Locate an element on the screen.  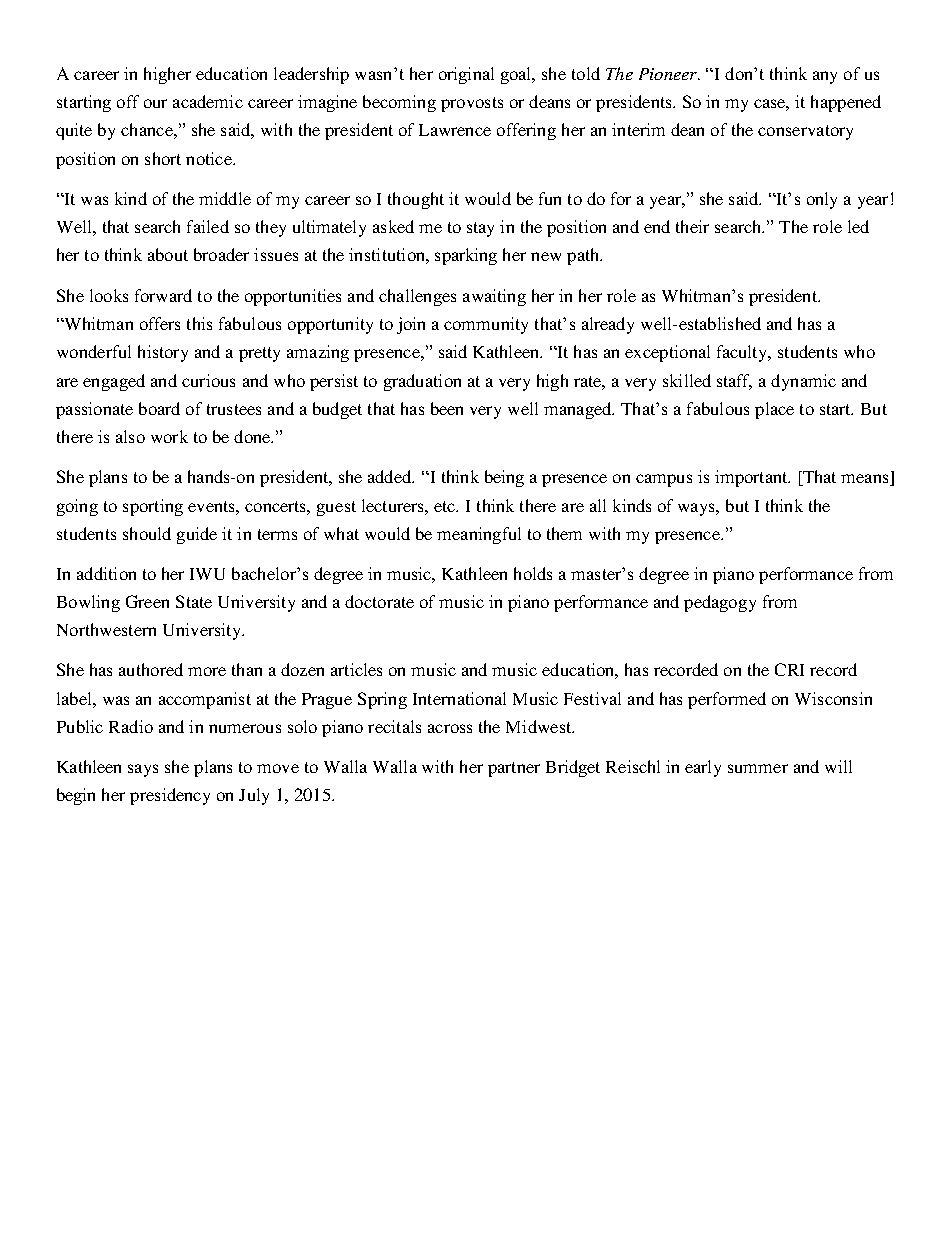
work is located at coordinates (169, 436).
